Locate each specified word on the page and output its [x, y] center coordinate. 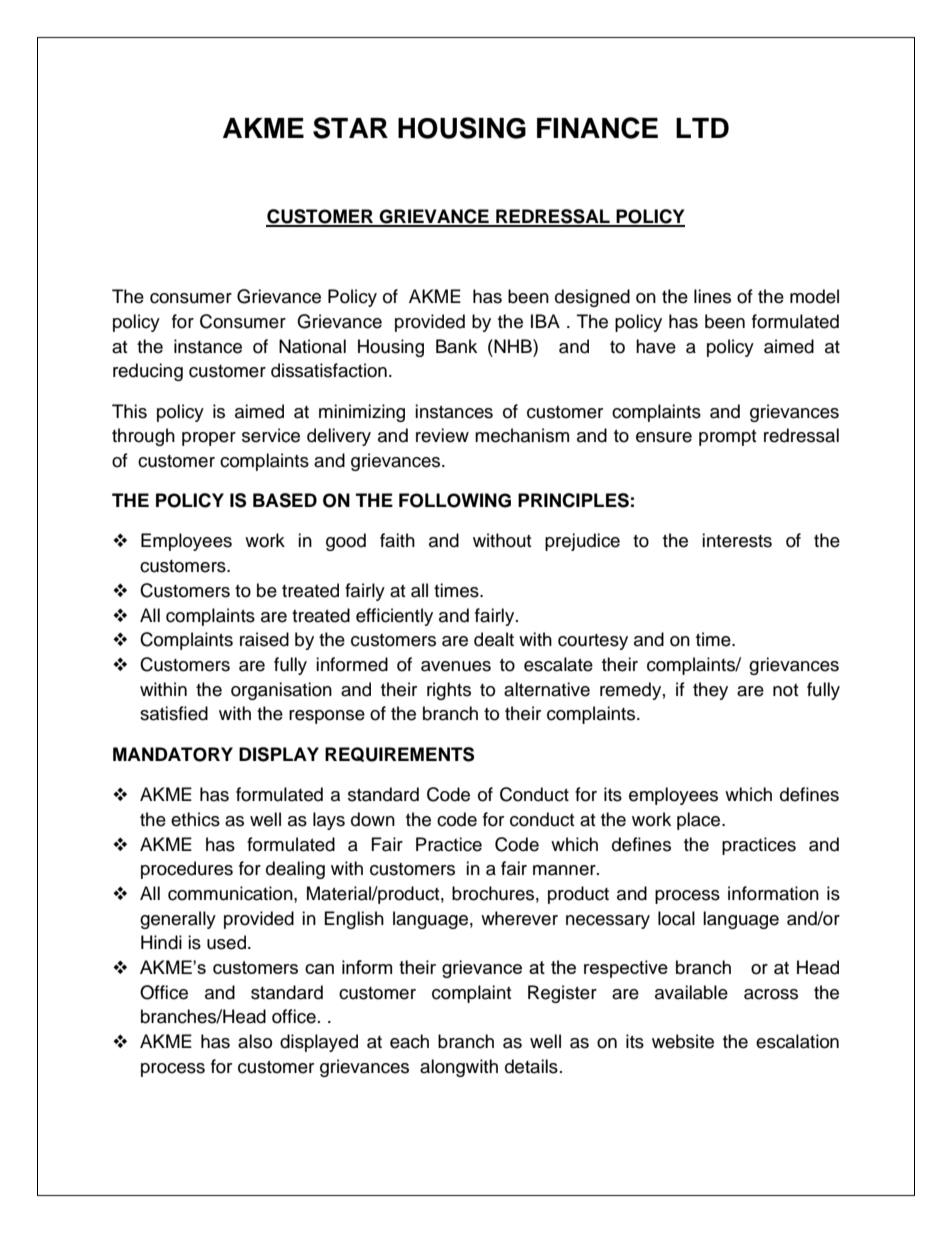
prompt [727, 438]
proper [209, 439]
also [255, 1041]
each [409, 1041]
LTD [702, 128]
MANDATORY [173, 754]
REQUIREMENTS [399, 754]
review [442, 435]
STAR [350, 128]
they [710, 691]
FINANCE [597, 128]
